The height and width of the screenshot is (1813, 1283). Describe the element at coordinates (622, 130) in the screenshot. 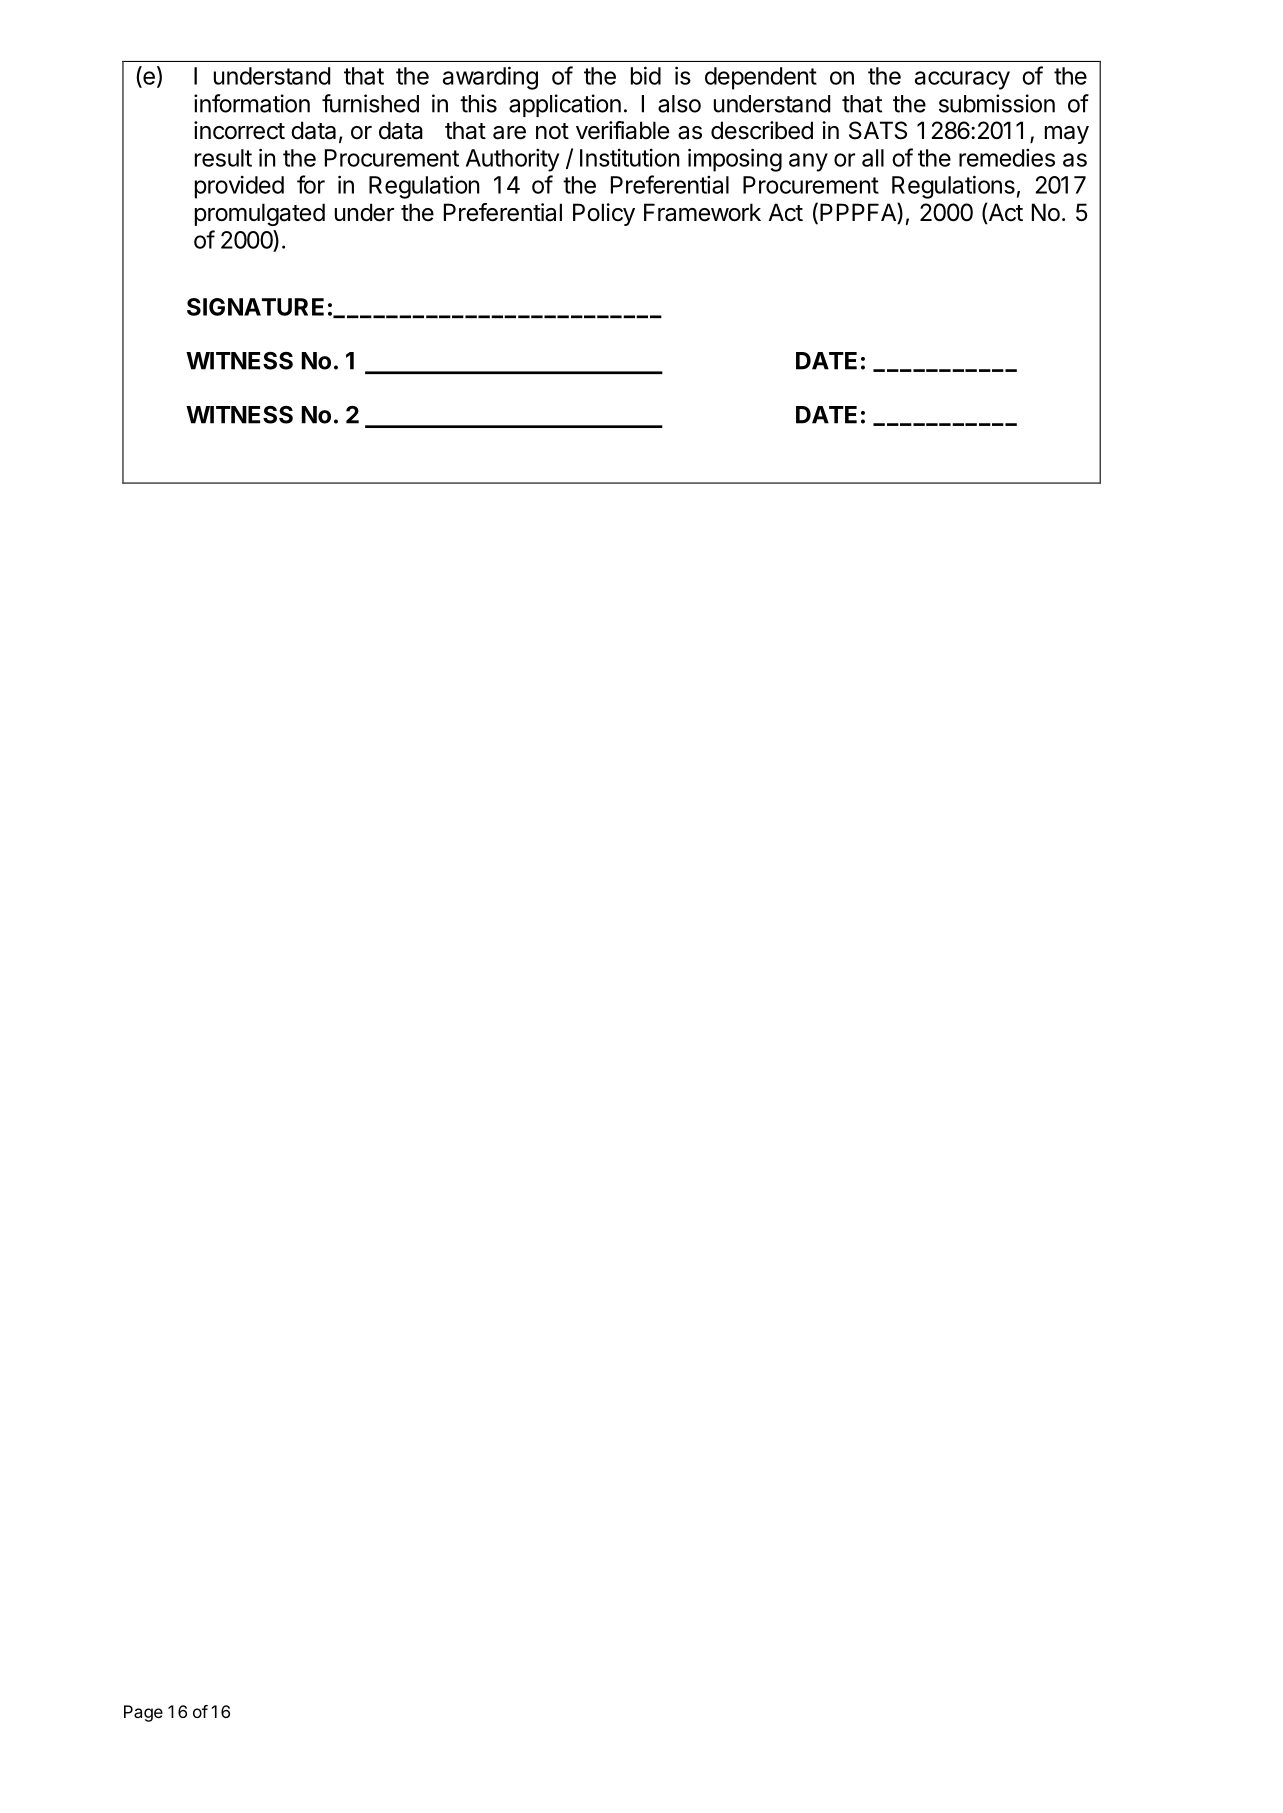

I see `verifiable` at that location.
